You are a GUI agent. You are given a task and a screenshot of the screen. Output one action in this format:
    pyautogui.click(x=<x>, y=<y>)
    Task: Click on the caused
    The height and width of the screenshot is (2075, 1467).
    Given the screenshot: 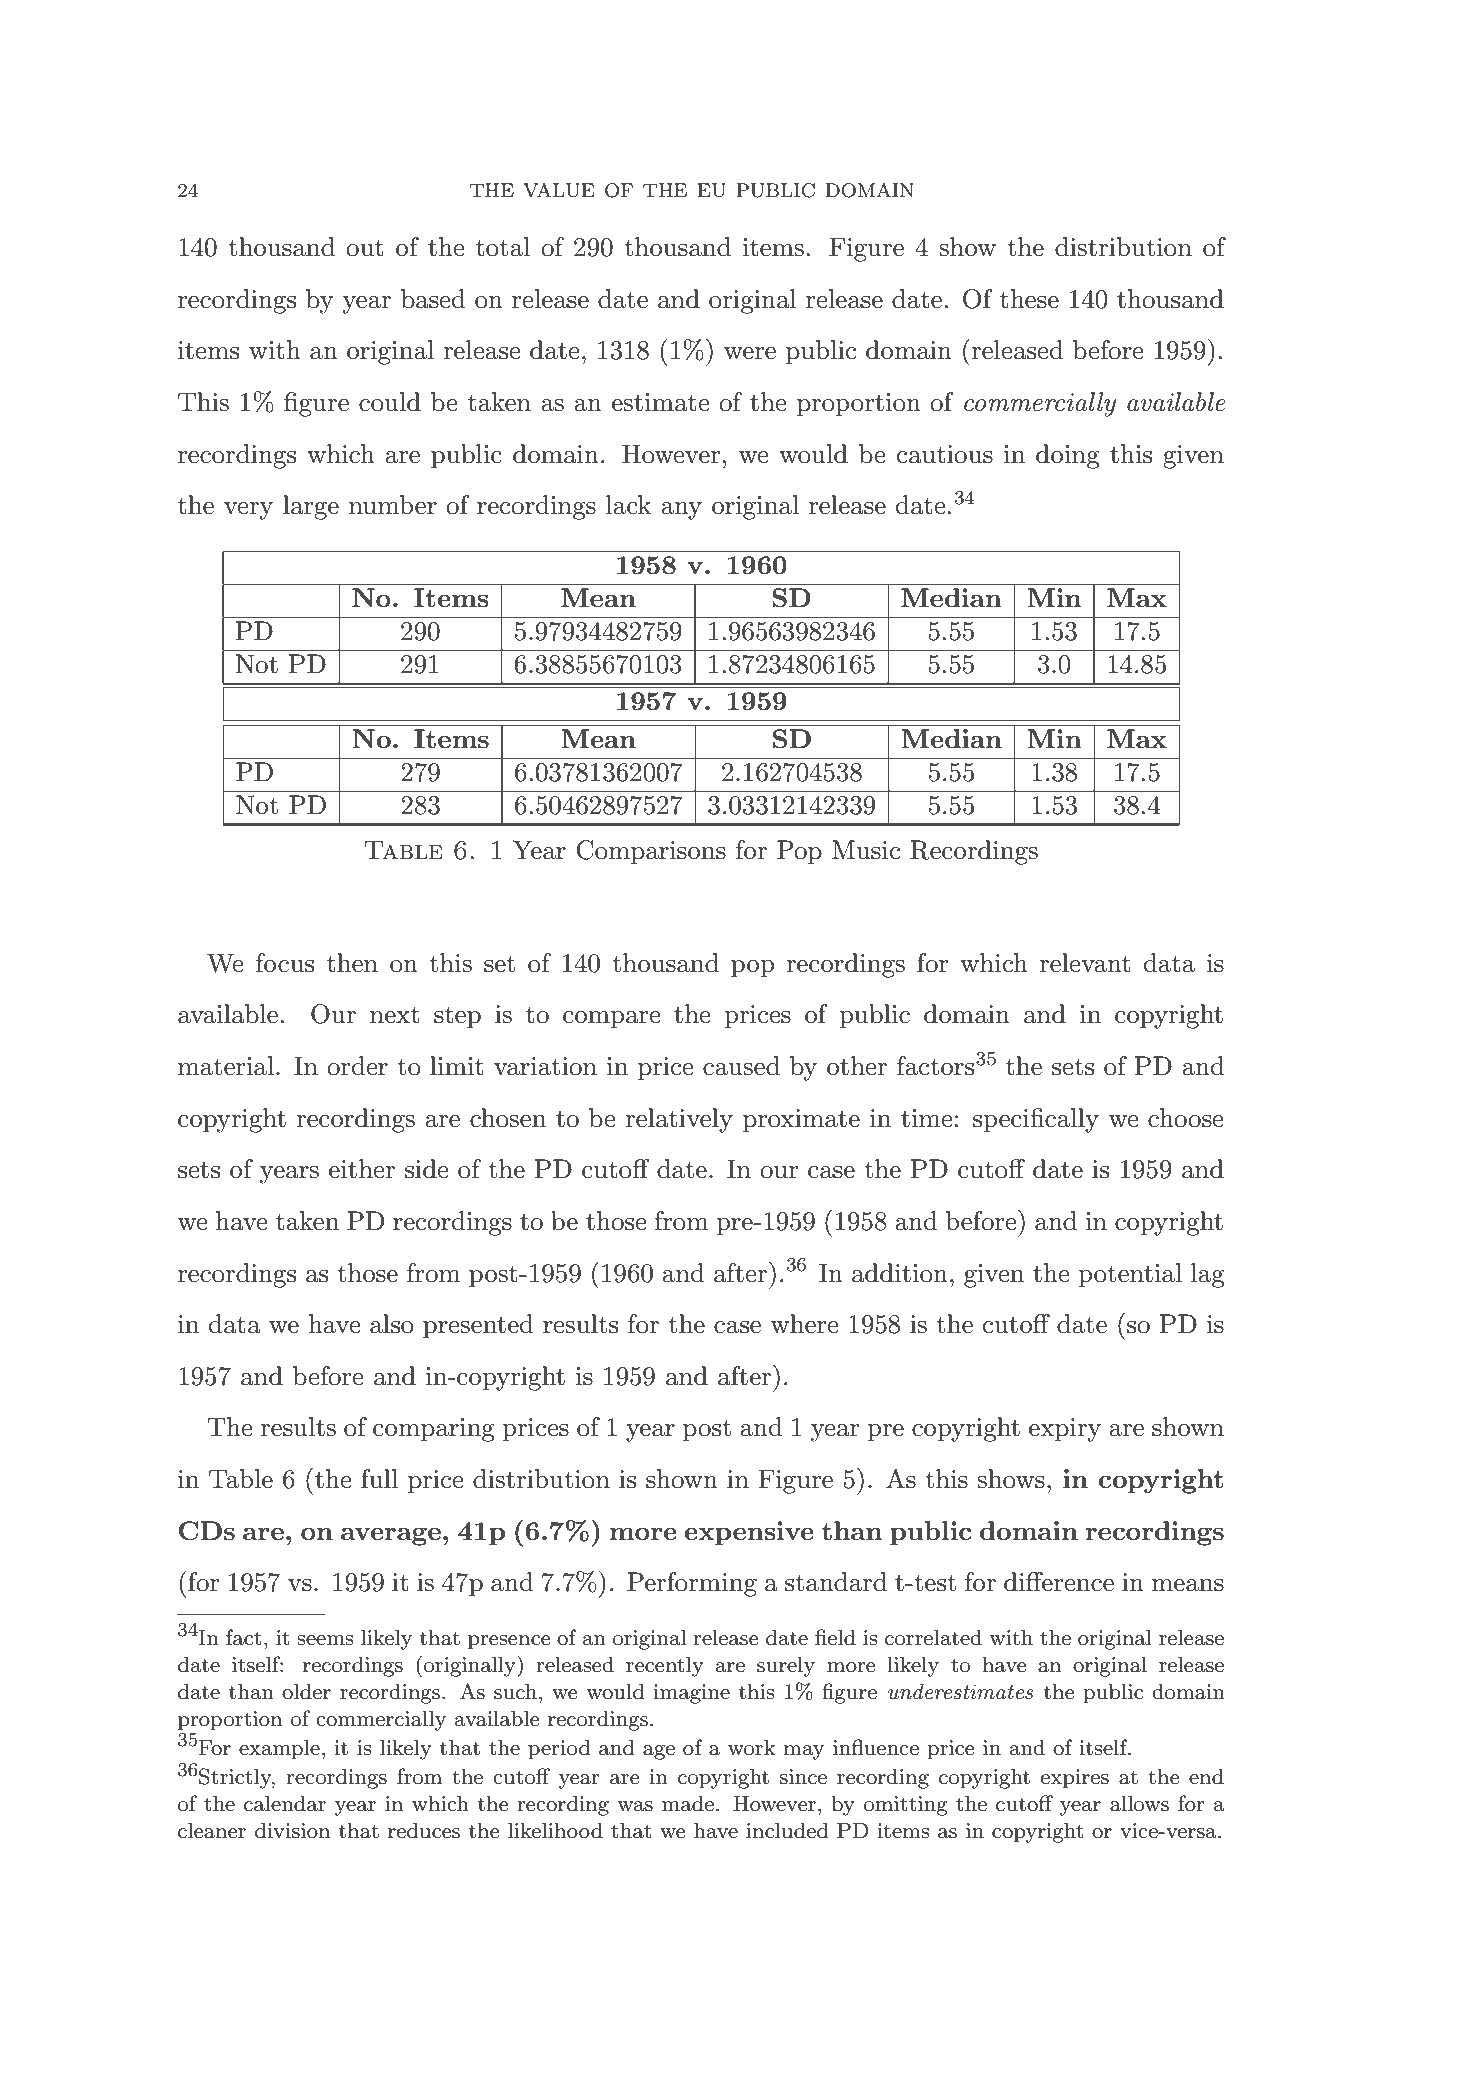 What is the action you would take?
    pyautogui.click(x=741, y=1066)
